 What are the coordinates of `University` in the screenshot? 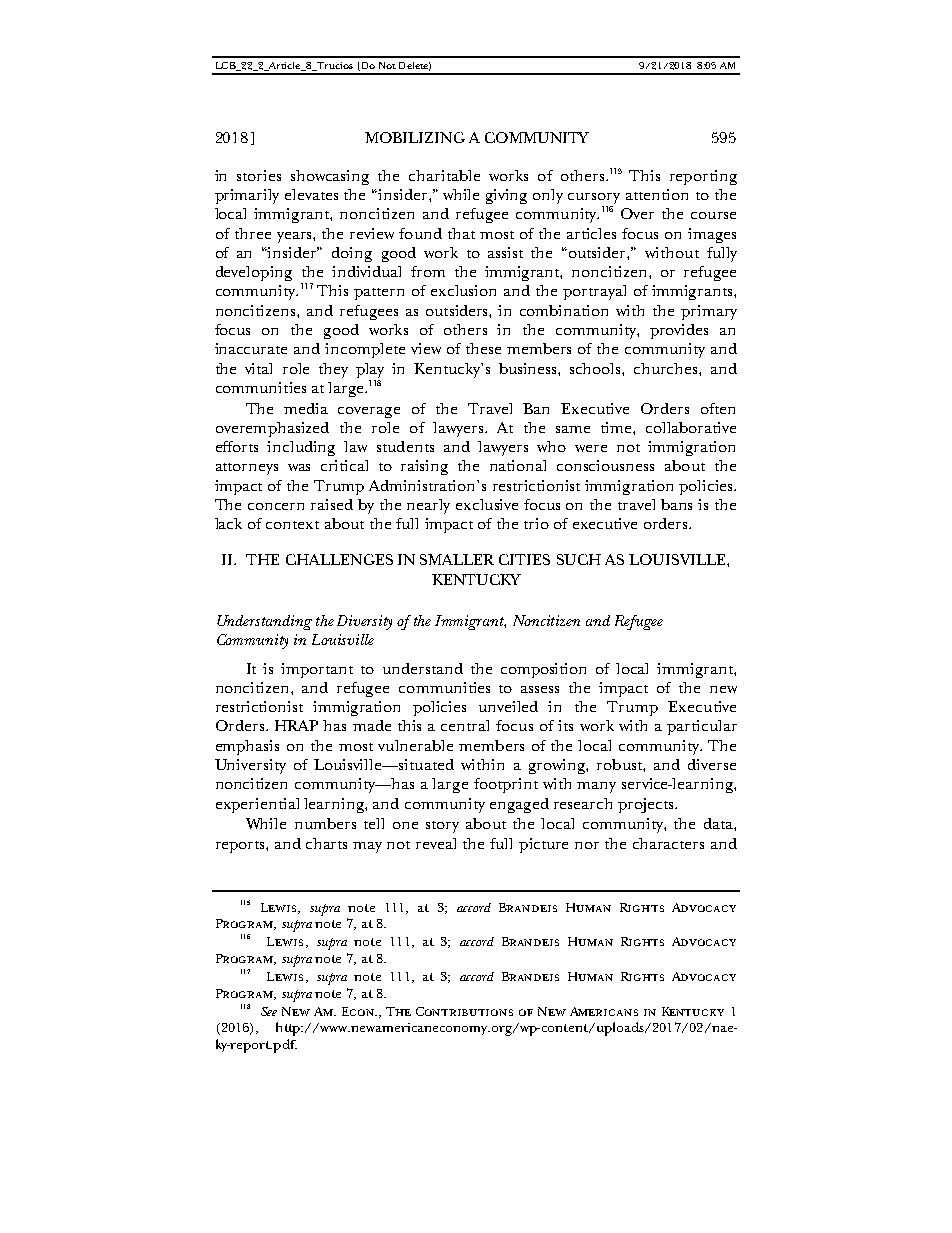 It's located at (250, 766).
